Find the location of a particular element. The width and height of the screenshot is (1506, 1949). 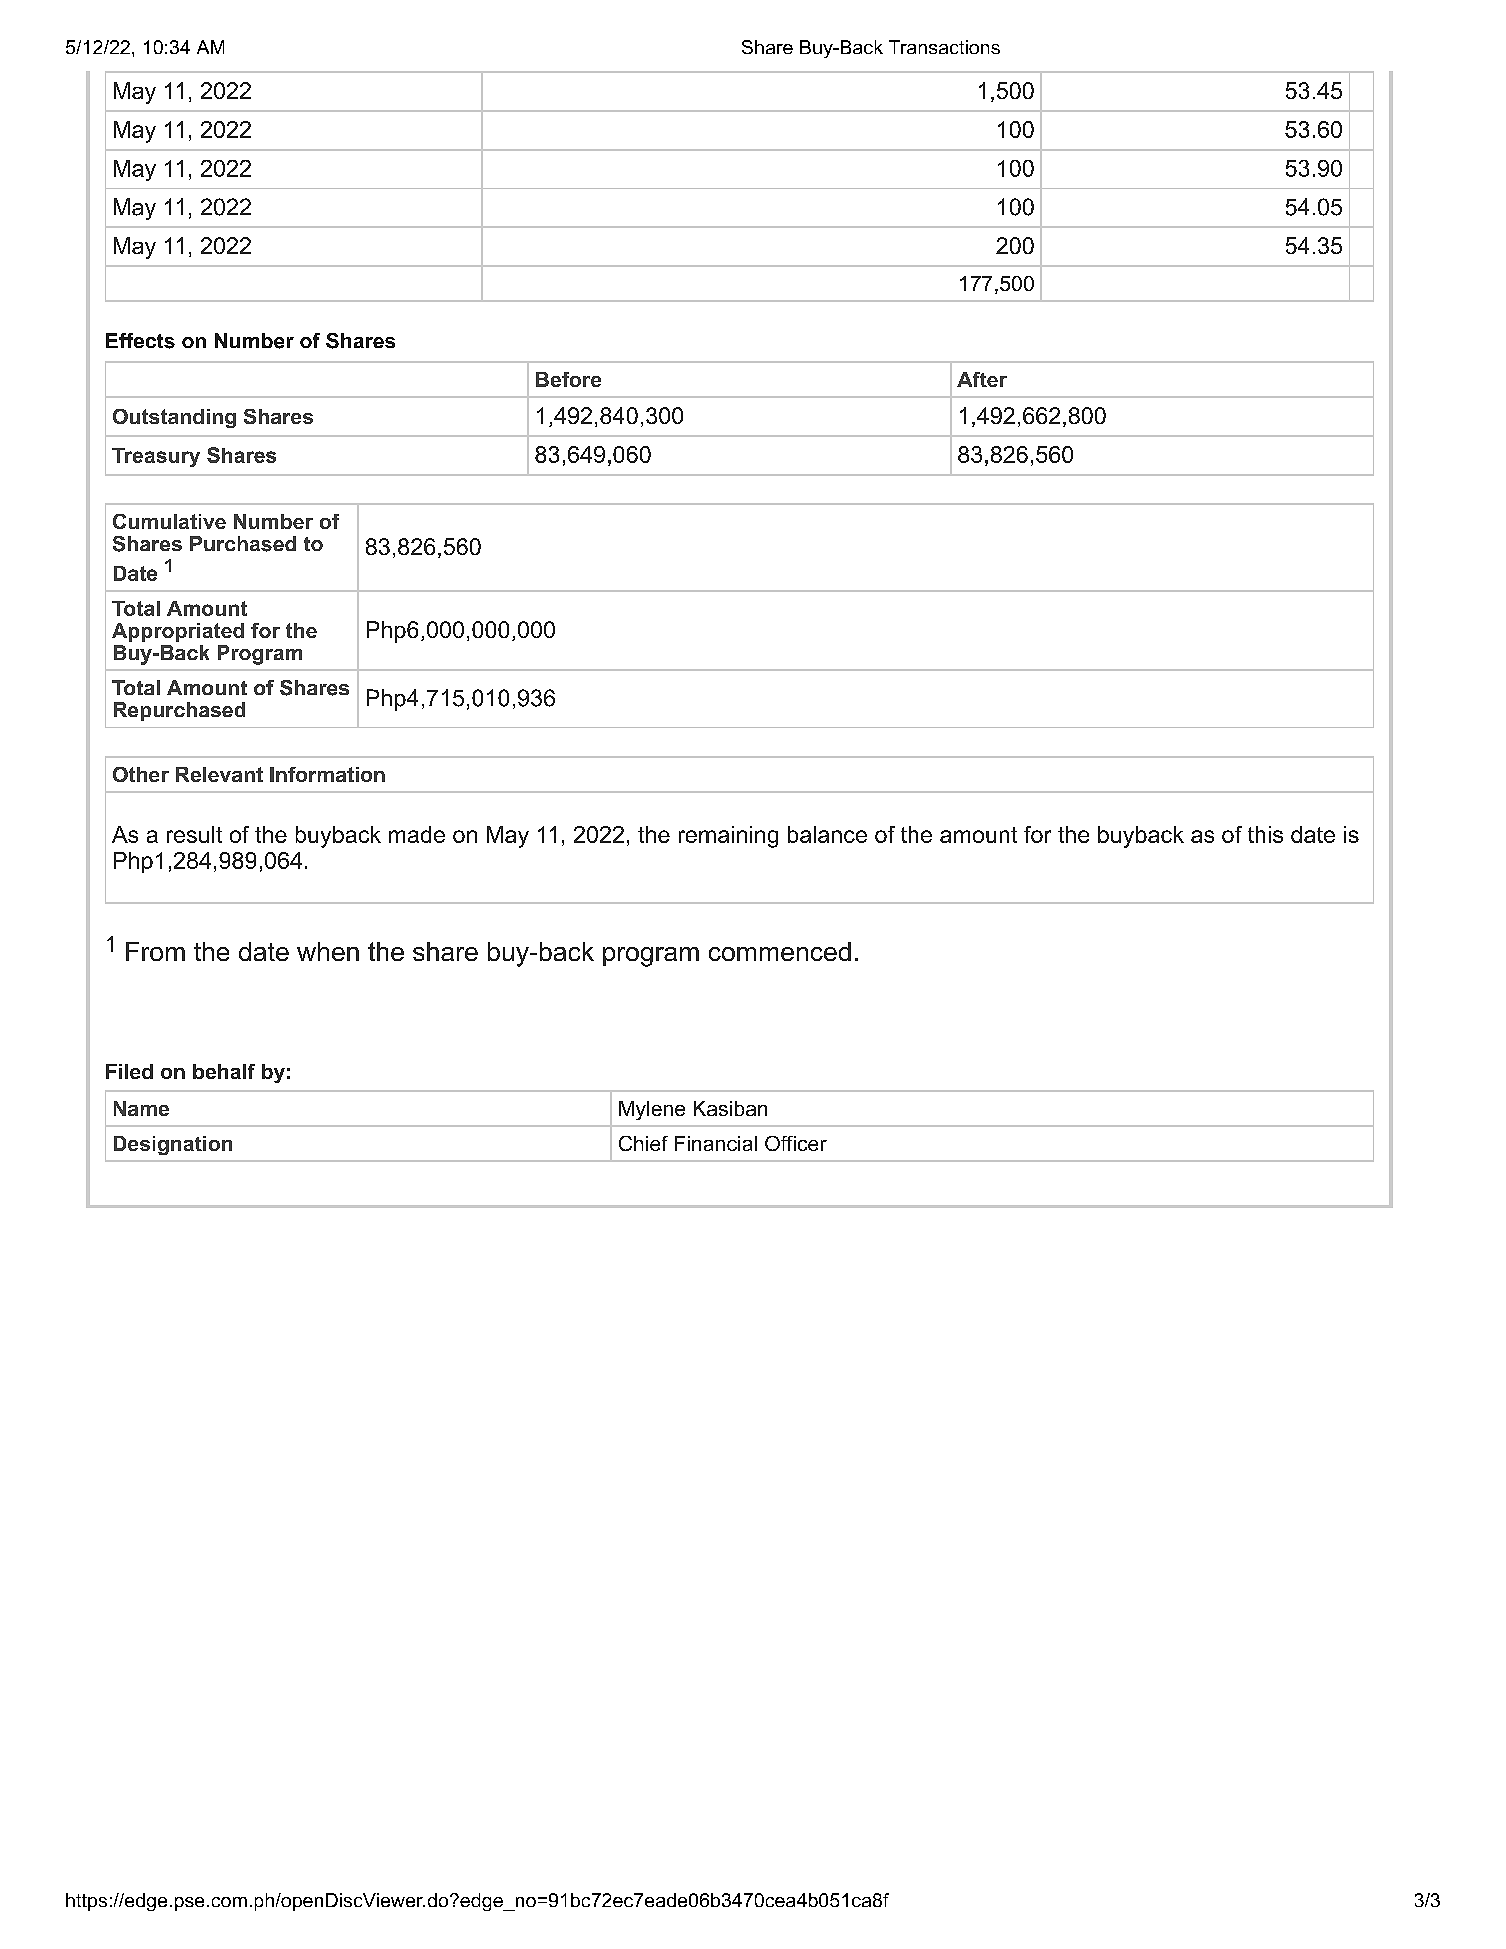

behalf is located at coordinates (224, 1071).
